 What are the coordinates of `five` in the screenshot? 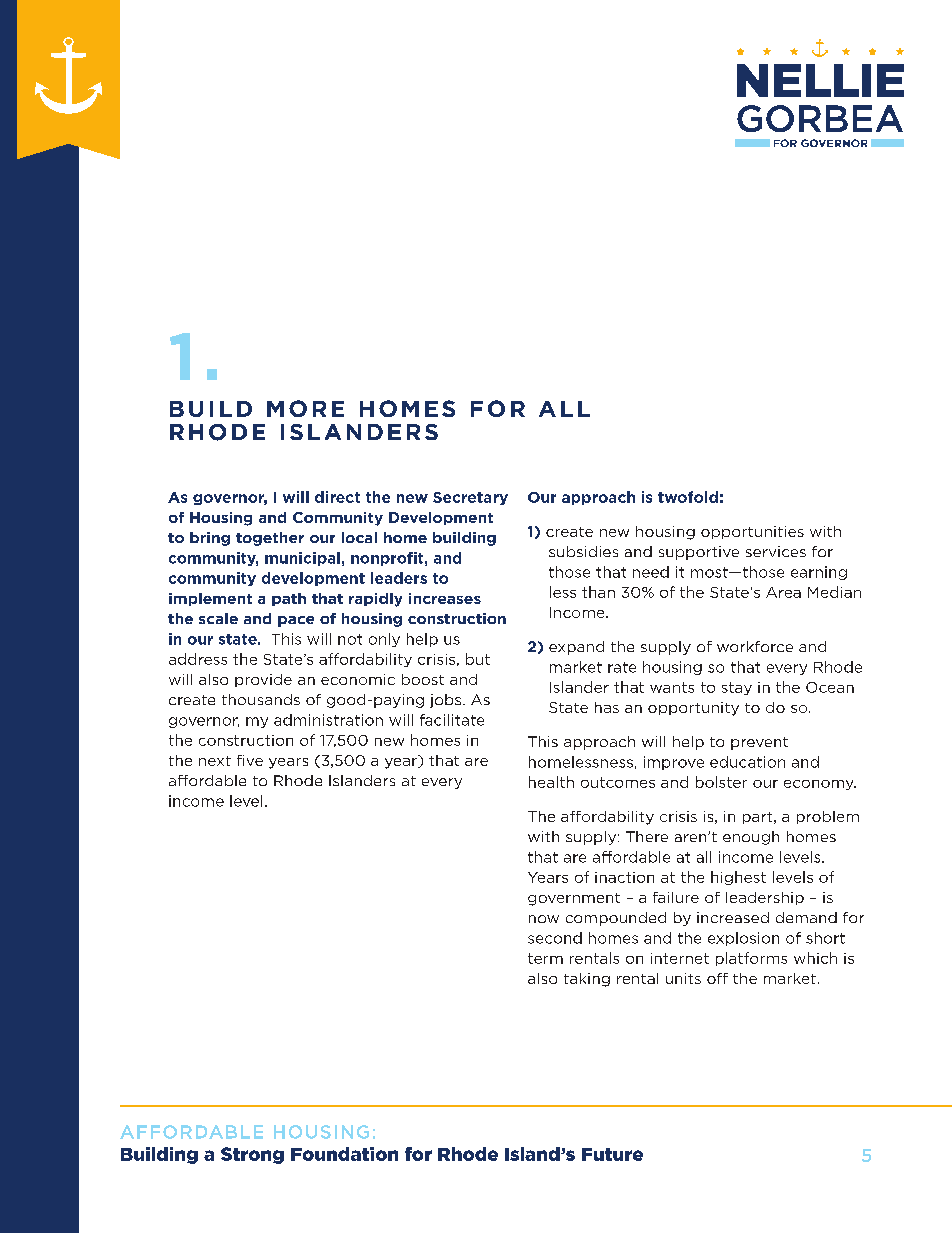 It's located at (250, 760).
